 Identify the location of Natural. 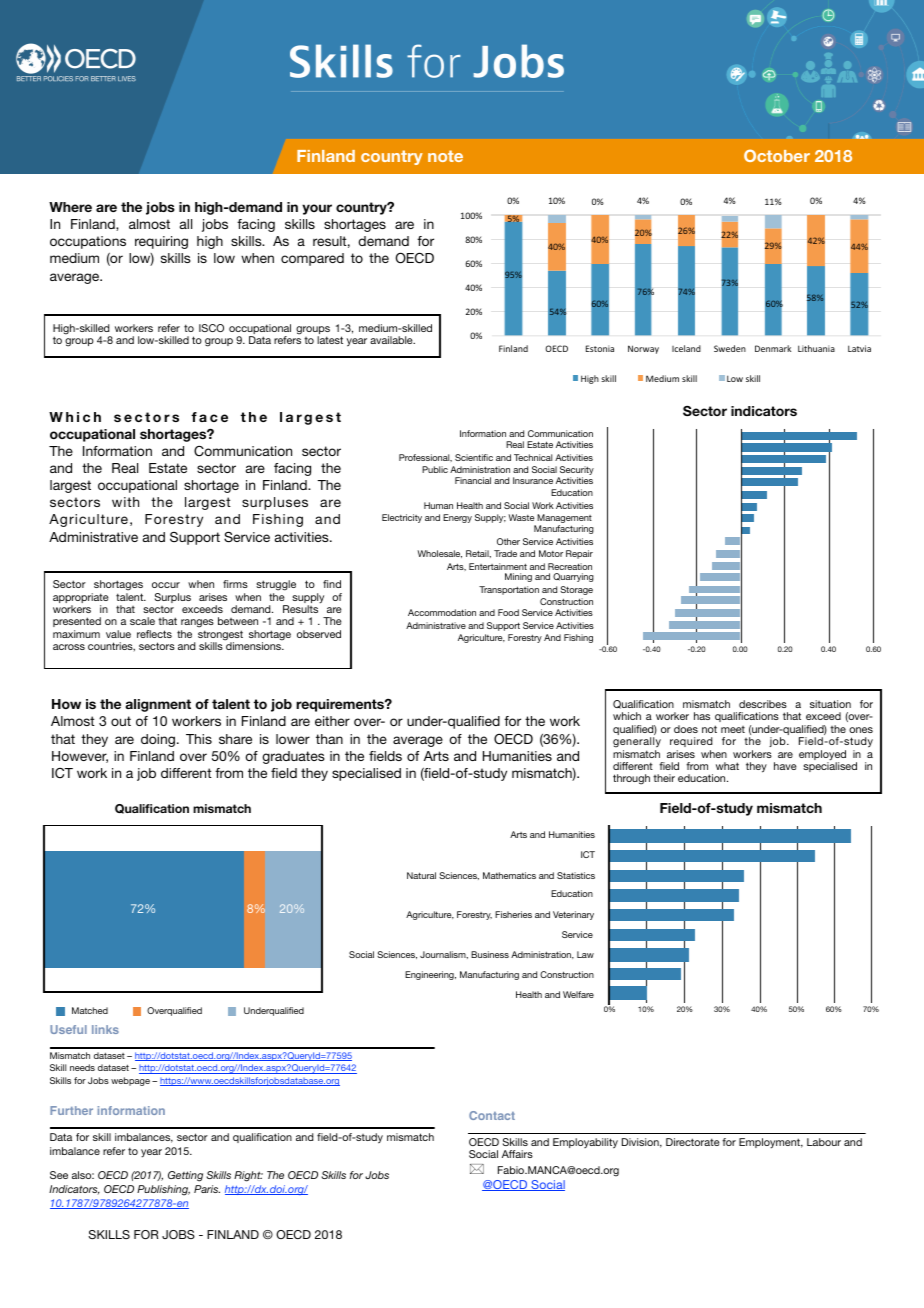
(421, 875).
